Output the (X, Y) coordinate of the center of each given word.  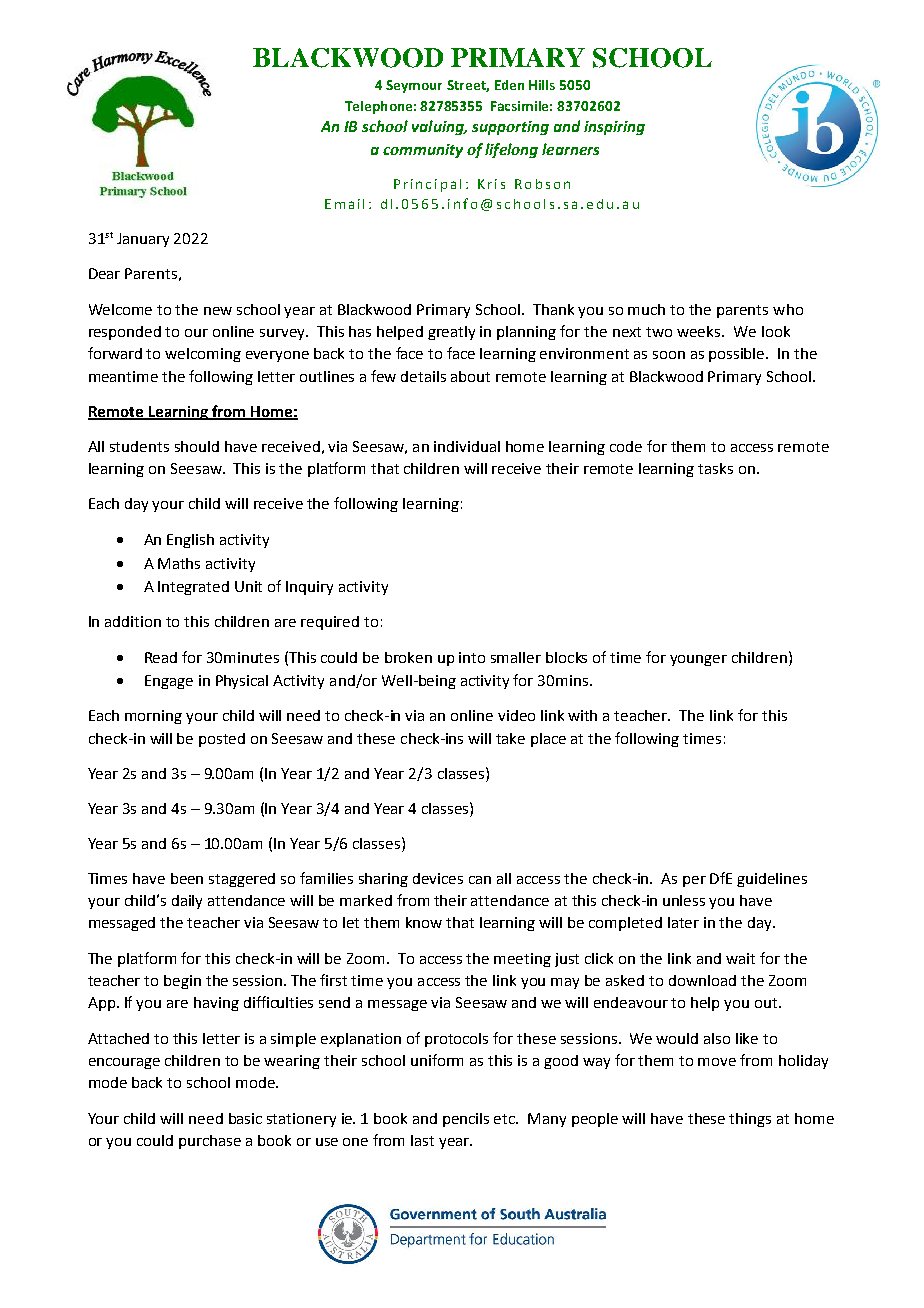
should (197, 446)
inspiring (614, 128)
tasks (715, 468)
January (143, 240)
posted (222, 740)
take (510, 738)
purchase (210, 1142)
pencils (466, 1120)
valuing (439, 127)
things (750, 1120)
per (694, 881)
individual (467, 446)
